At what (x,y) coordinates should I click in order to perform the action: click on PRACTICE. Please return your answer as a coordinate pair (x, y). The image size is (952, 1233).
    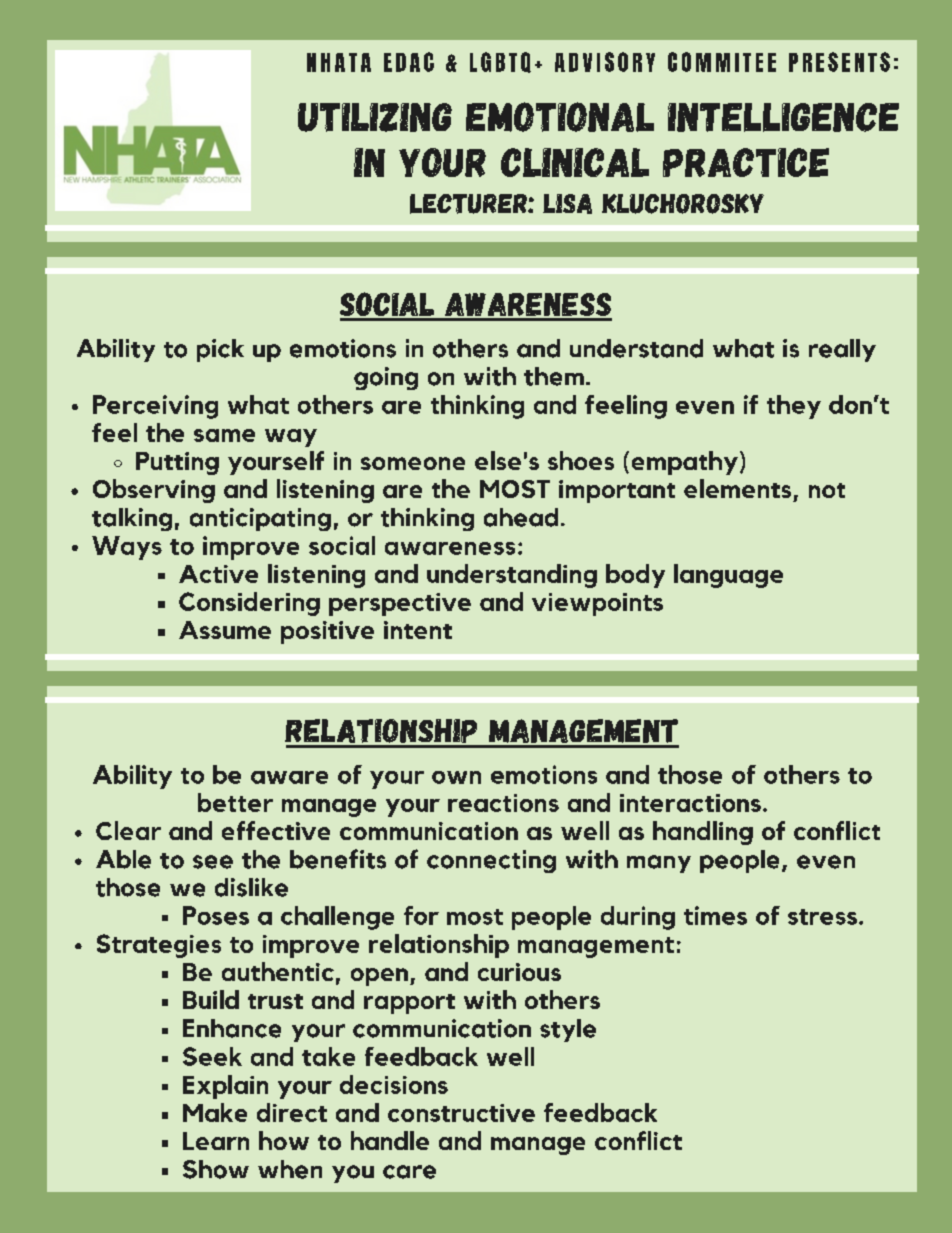
    Looking at the image, I should click on (746, 162).
